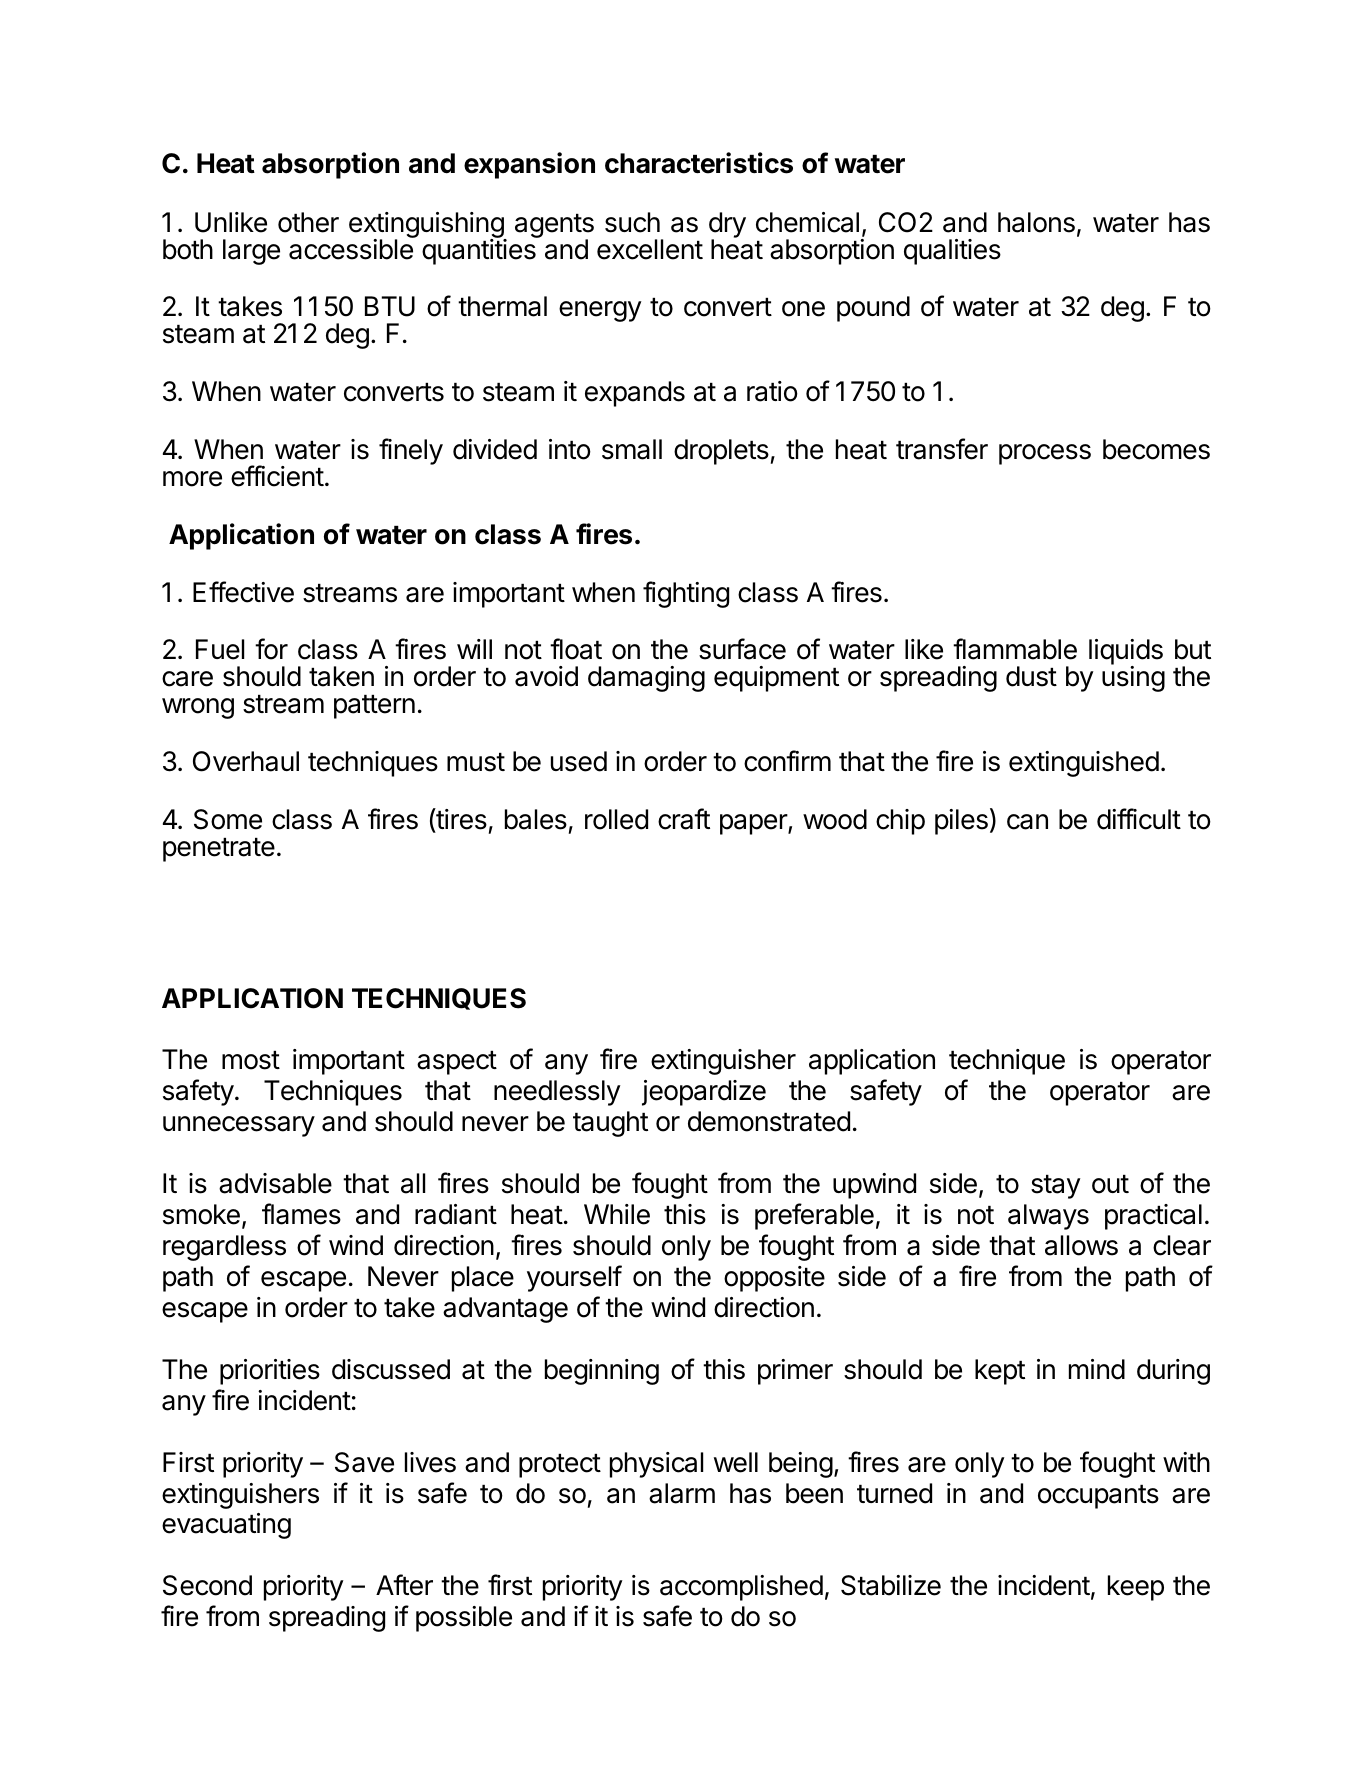 The height and width of the page is (1776, 1372). I want to click on qualities, so click(952, 252).
